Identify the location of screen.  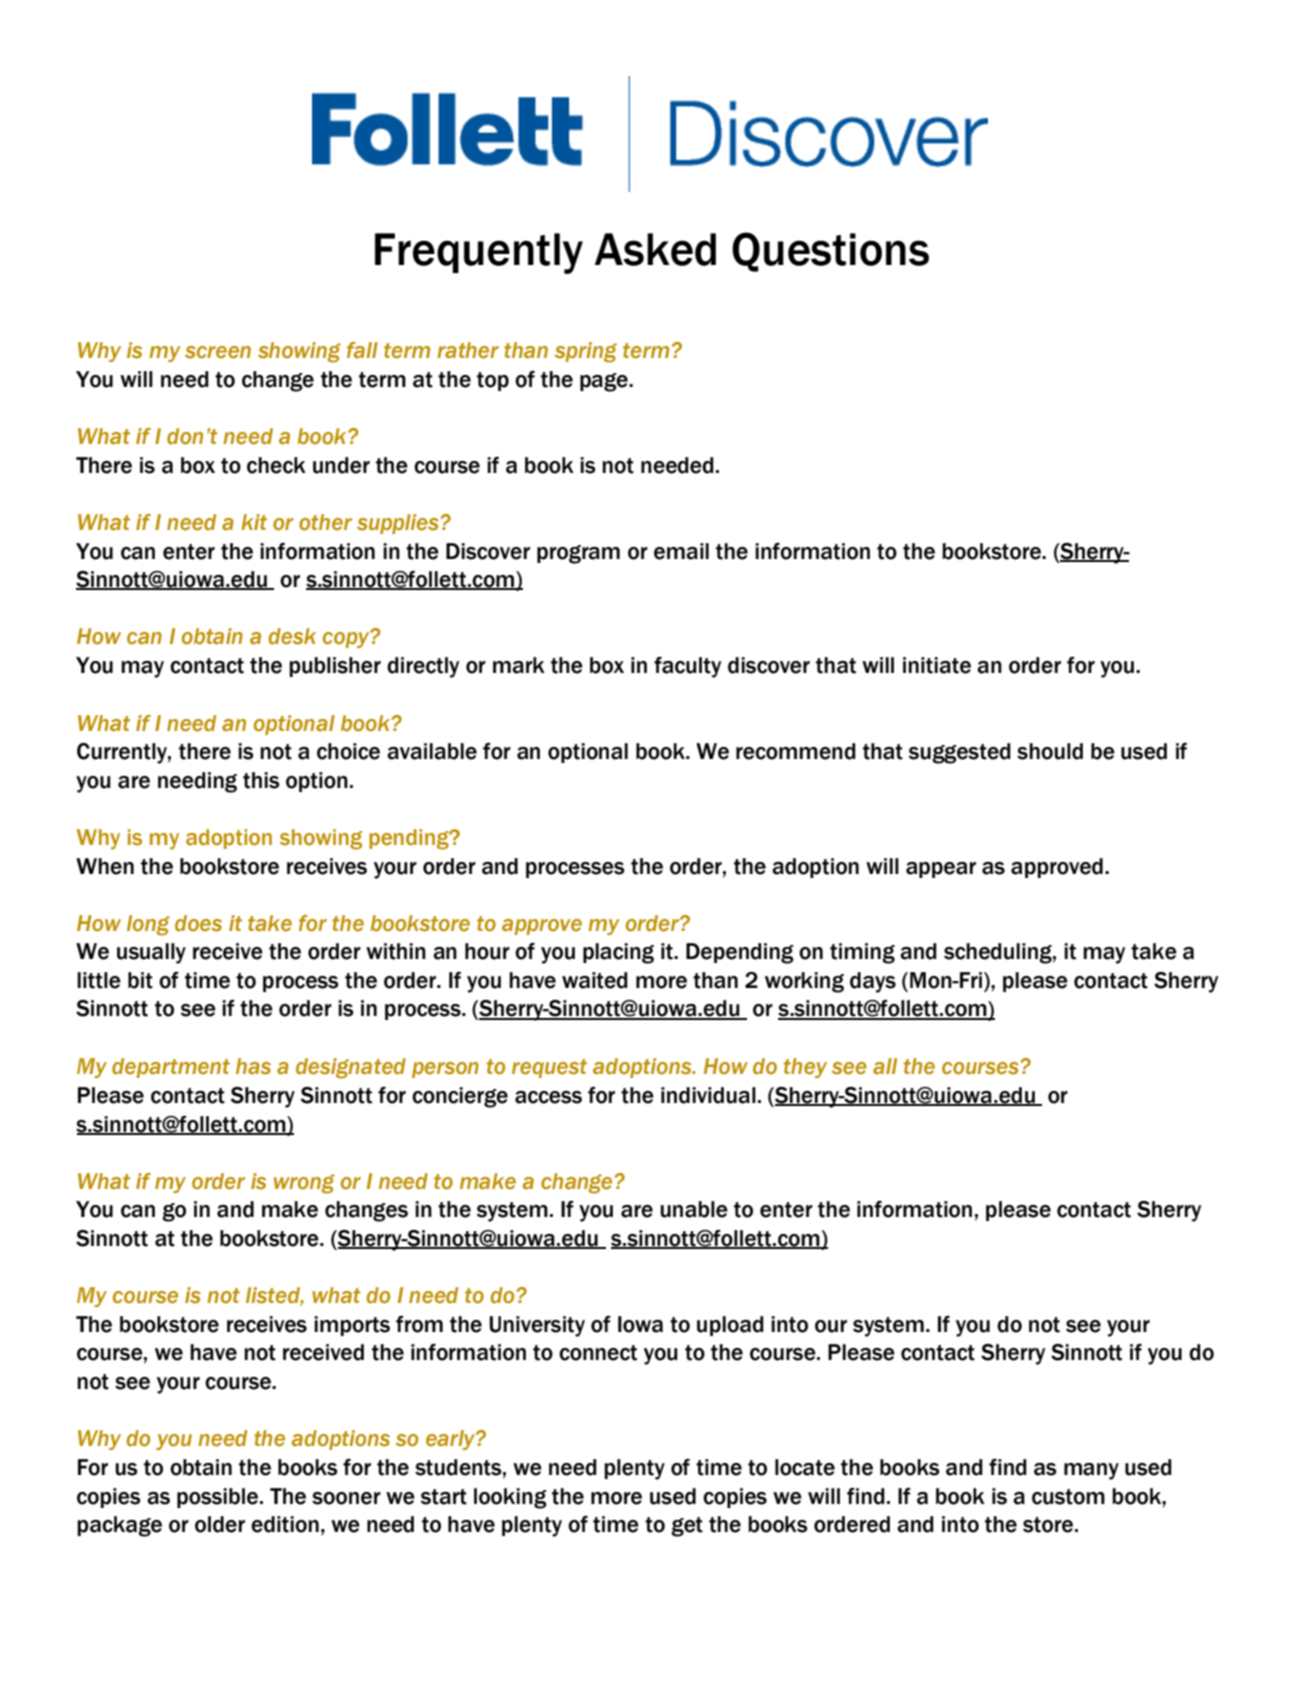
(218, 352).
